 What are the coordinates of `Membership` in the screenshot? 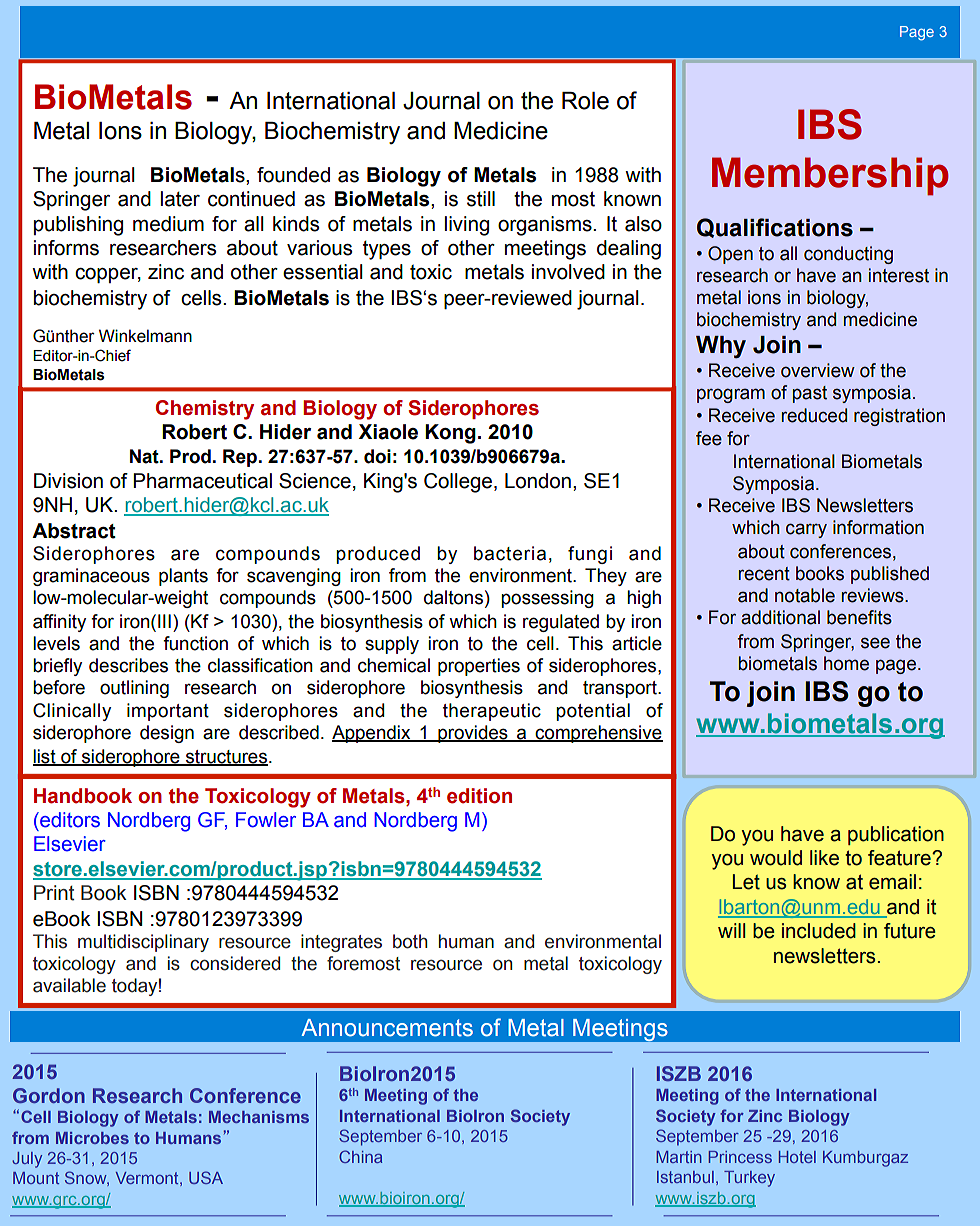 It's located at (830, 176).
